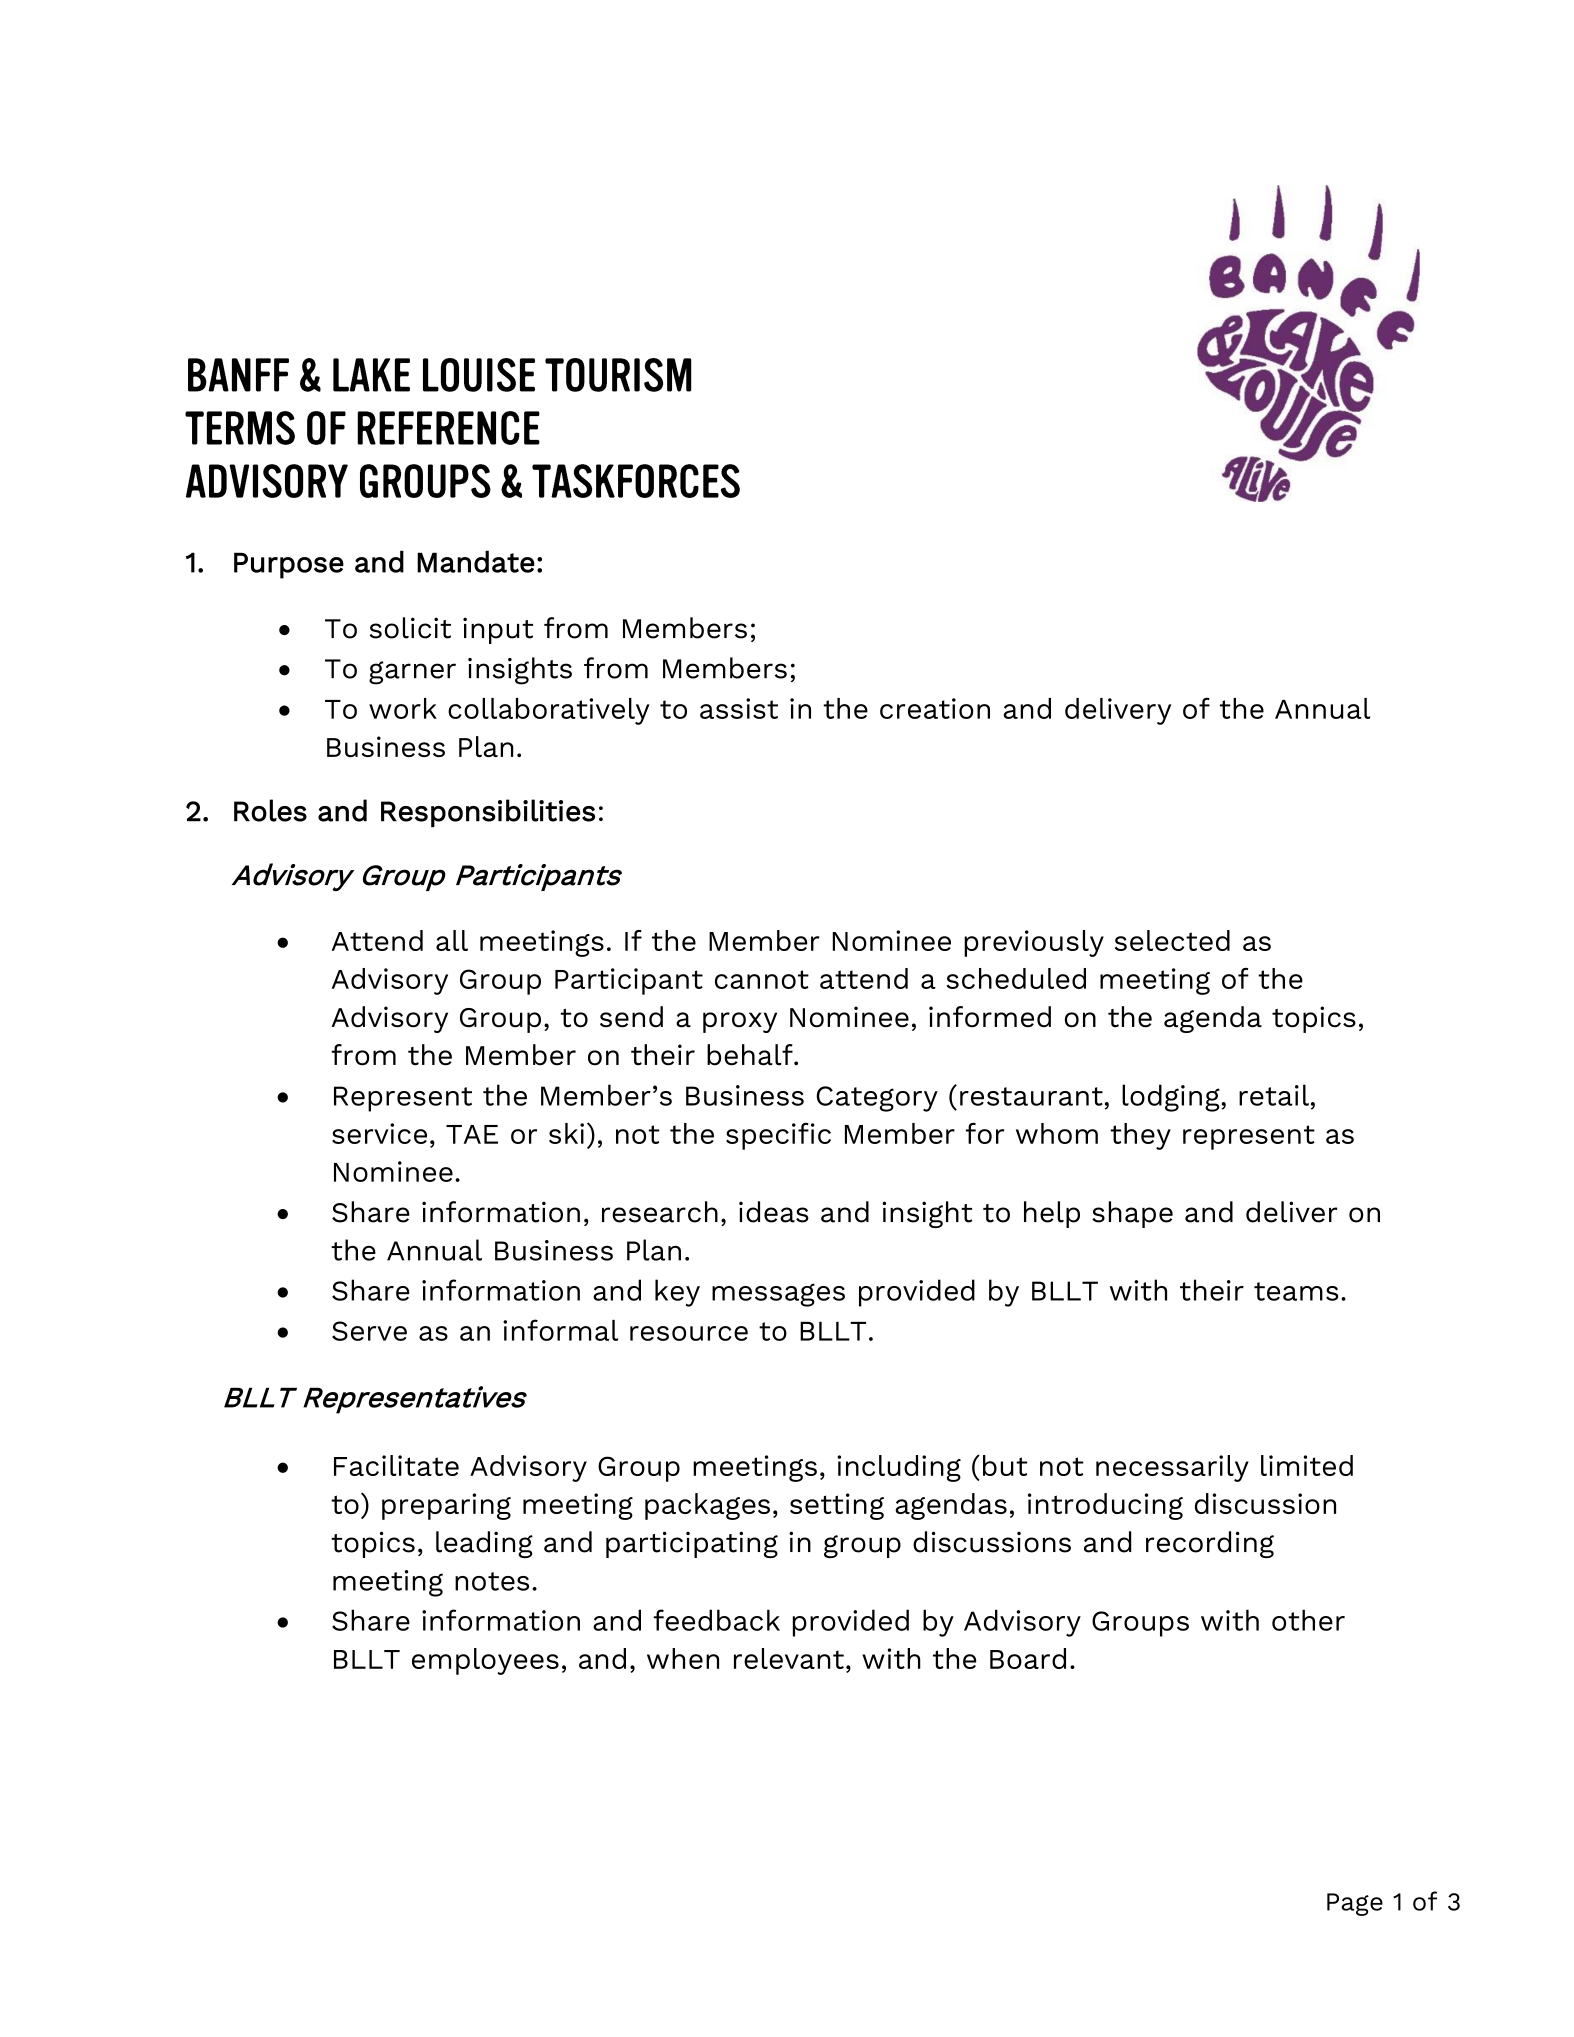 Image resolution: width=1574 pixels, height=2037 pixels. What do you see at coordinates (1274, 1095) in the screenshot?
I see `retail` at bounding box center [1274, 1095].
